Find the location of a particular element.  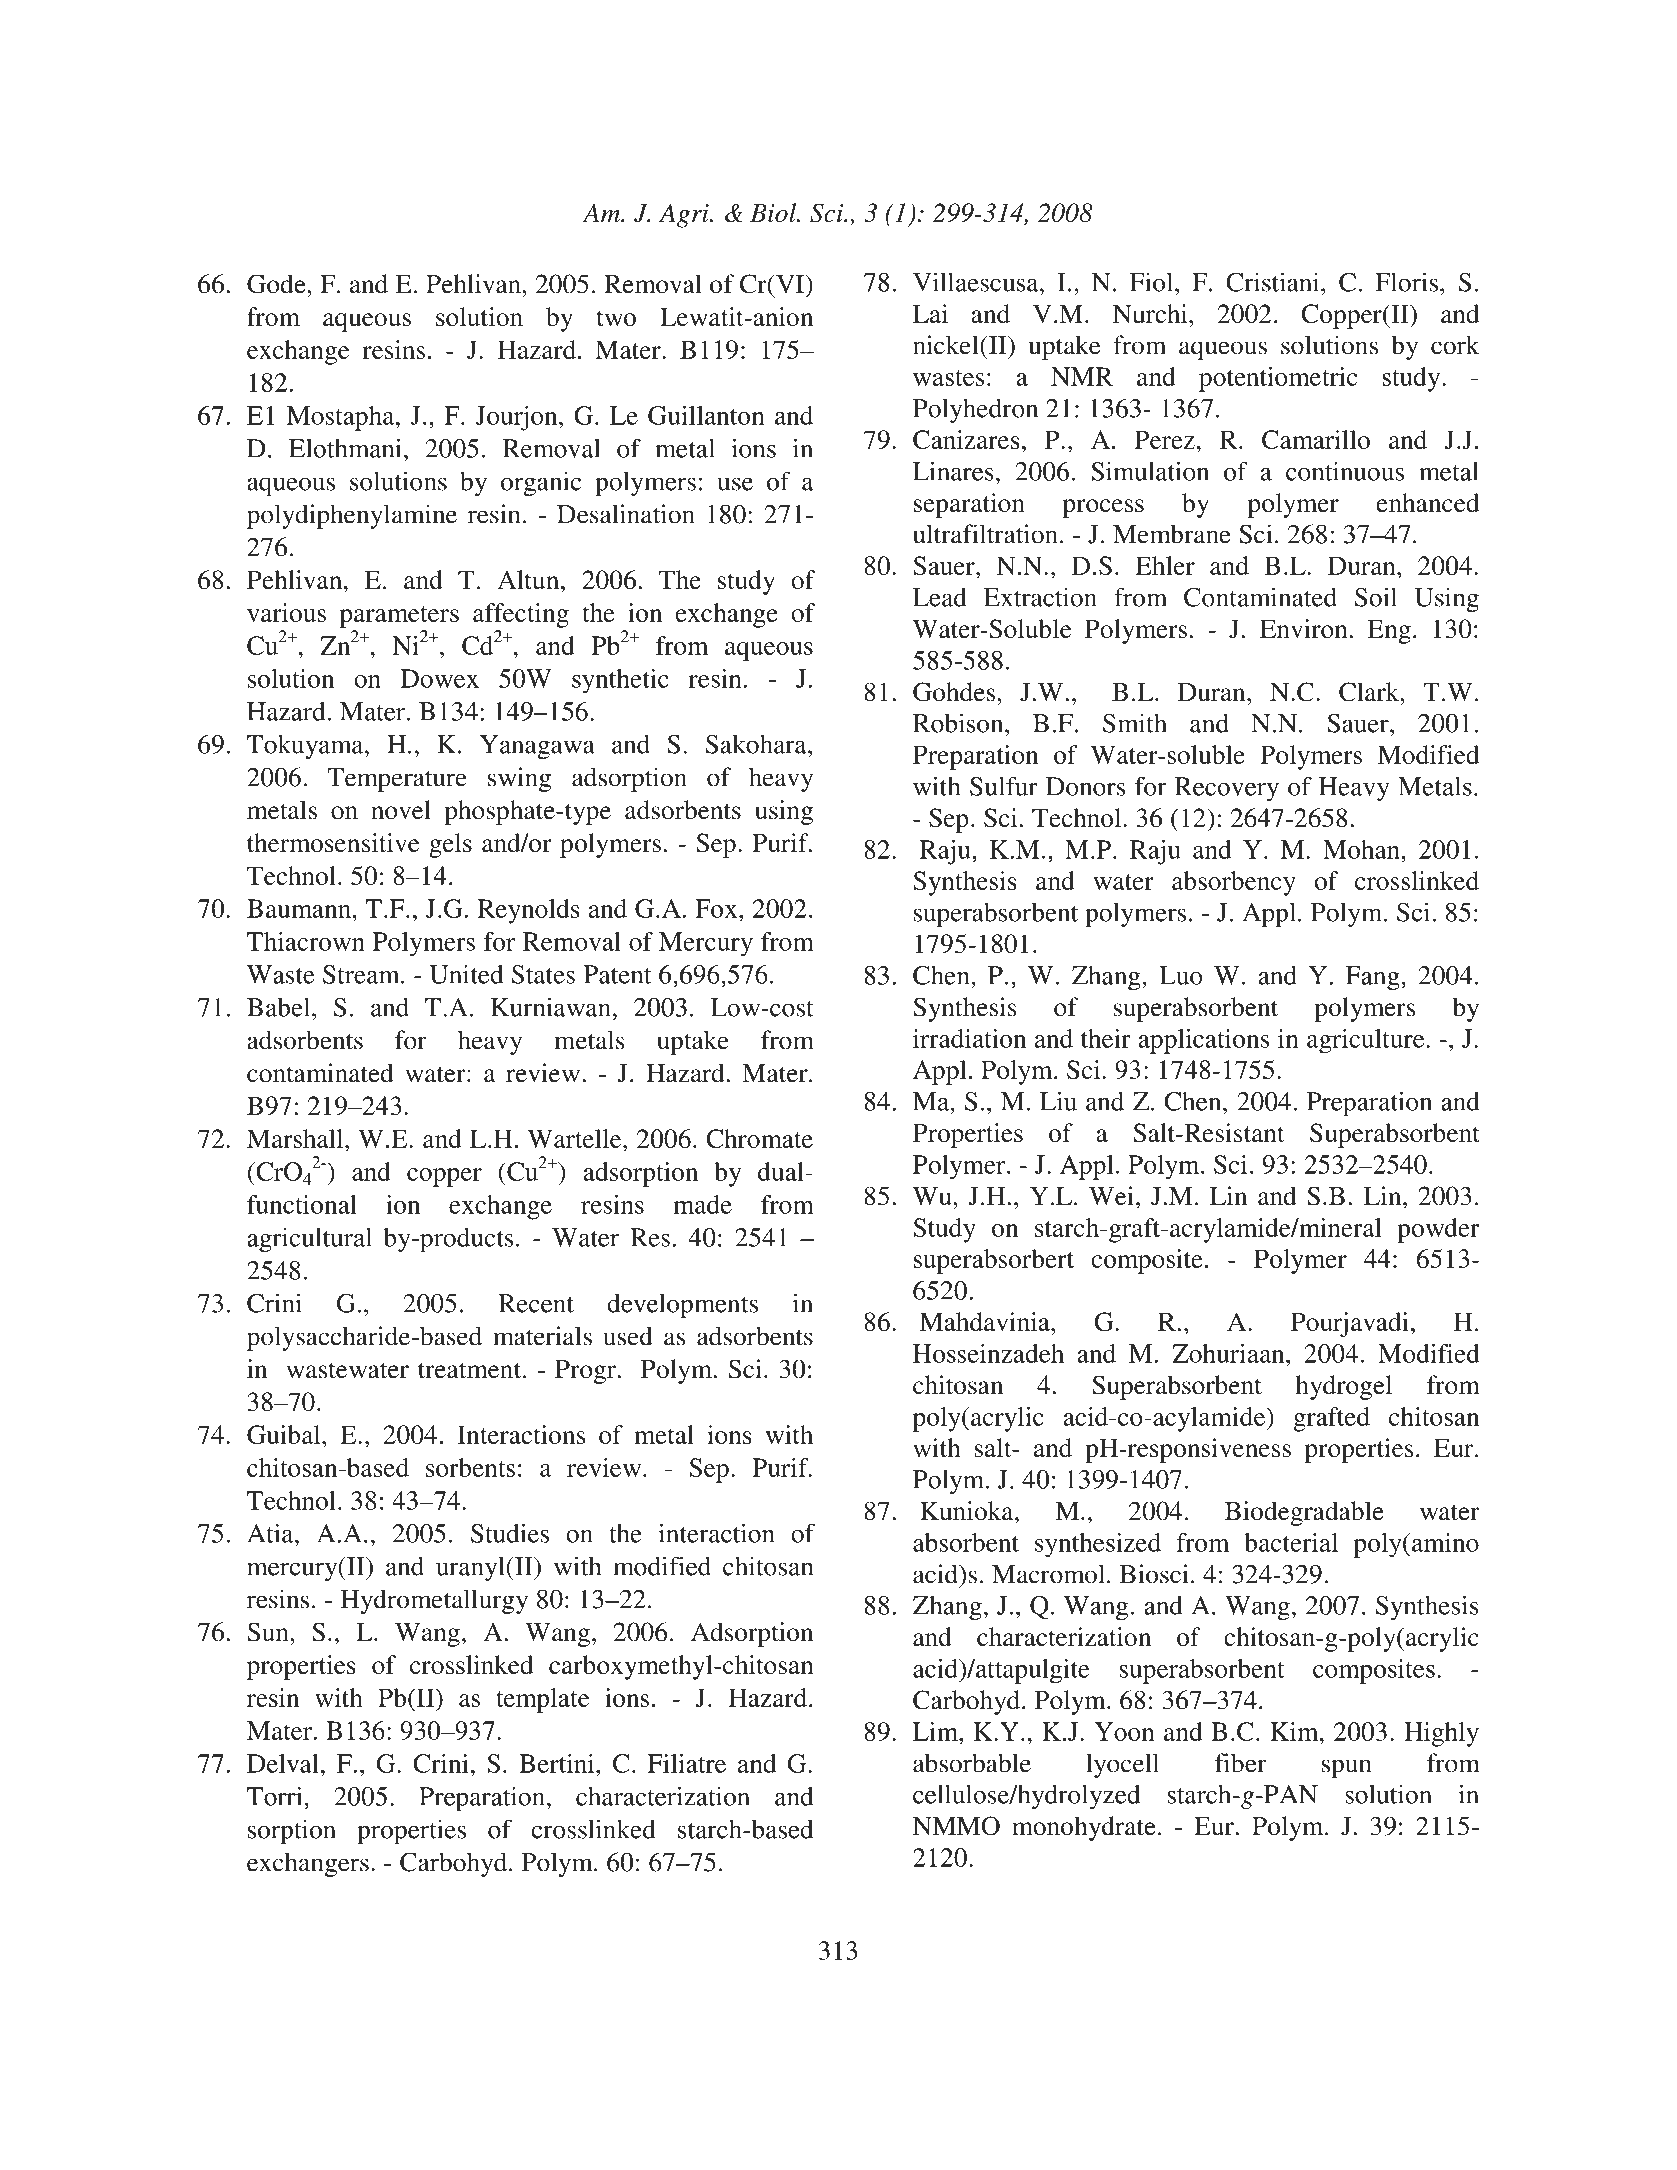

Lead is located at coordinates (940, 597).
